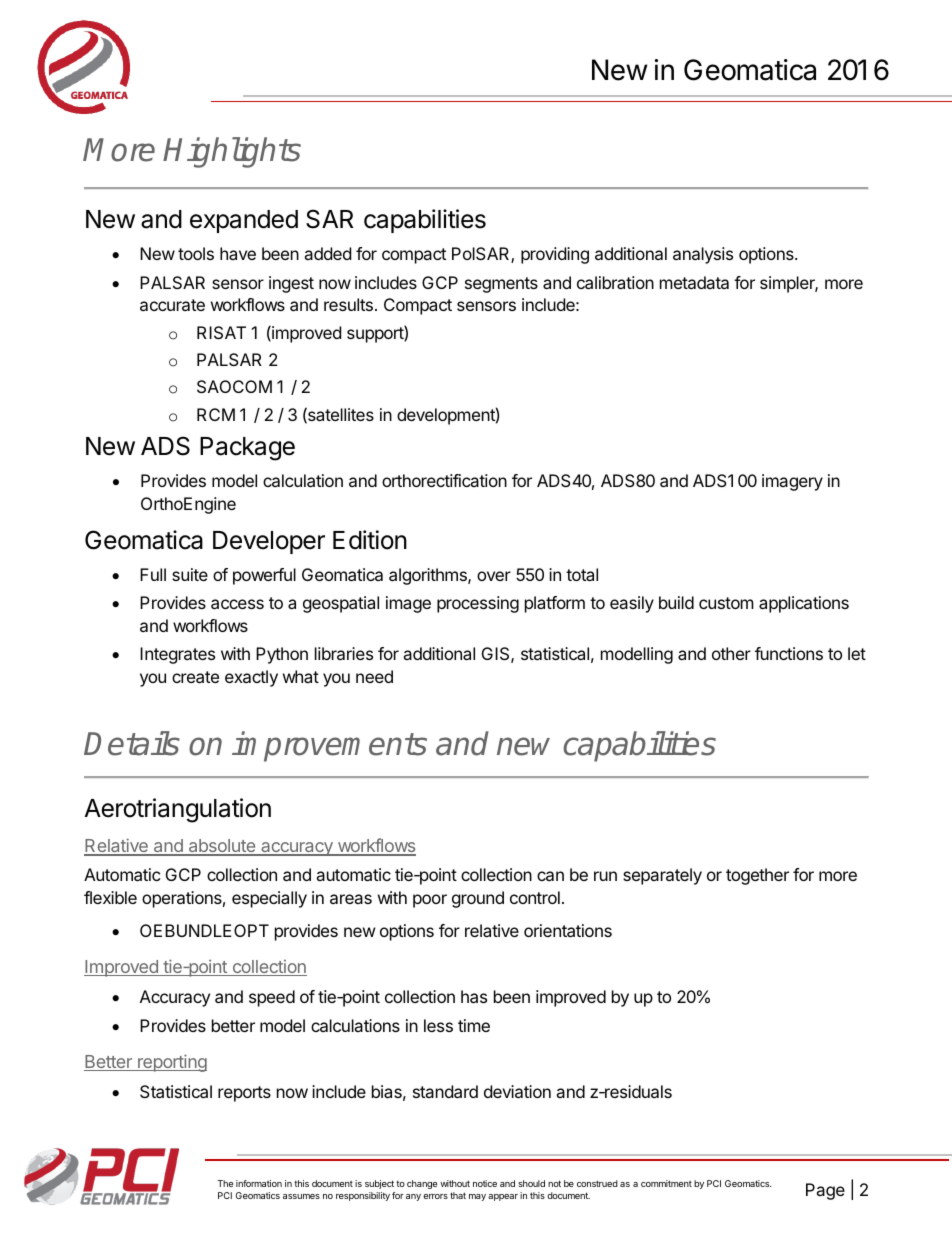 This screenshot has width=952, height=1233. What do you see at coordinates (703, 255) in the screenshot?
I see `analysis` at bounding box center [703, 255].
